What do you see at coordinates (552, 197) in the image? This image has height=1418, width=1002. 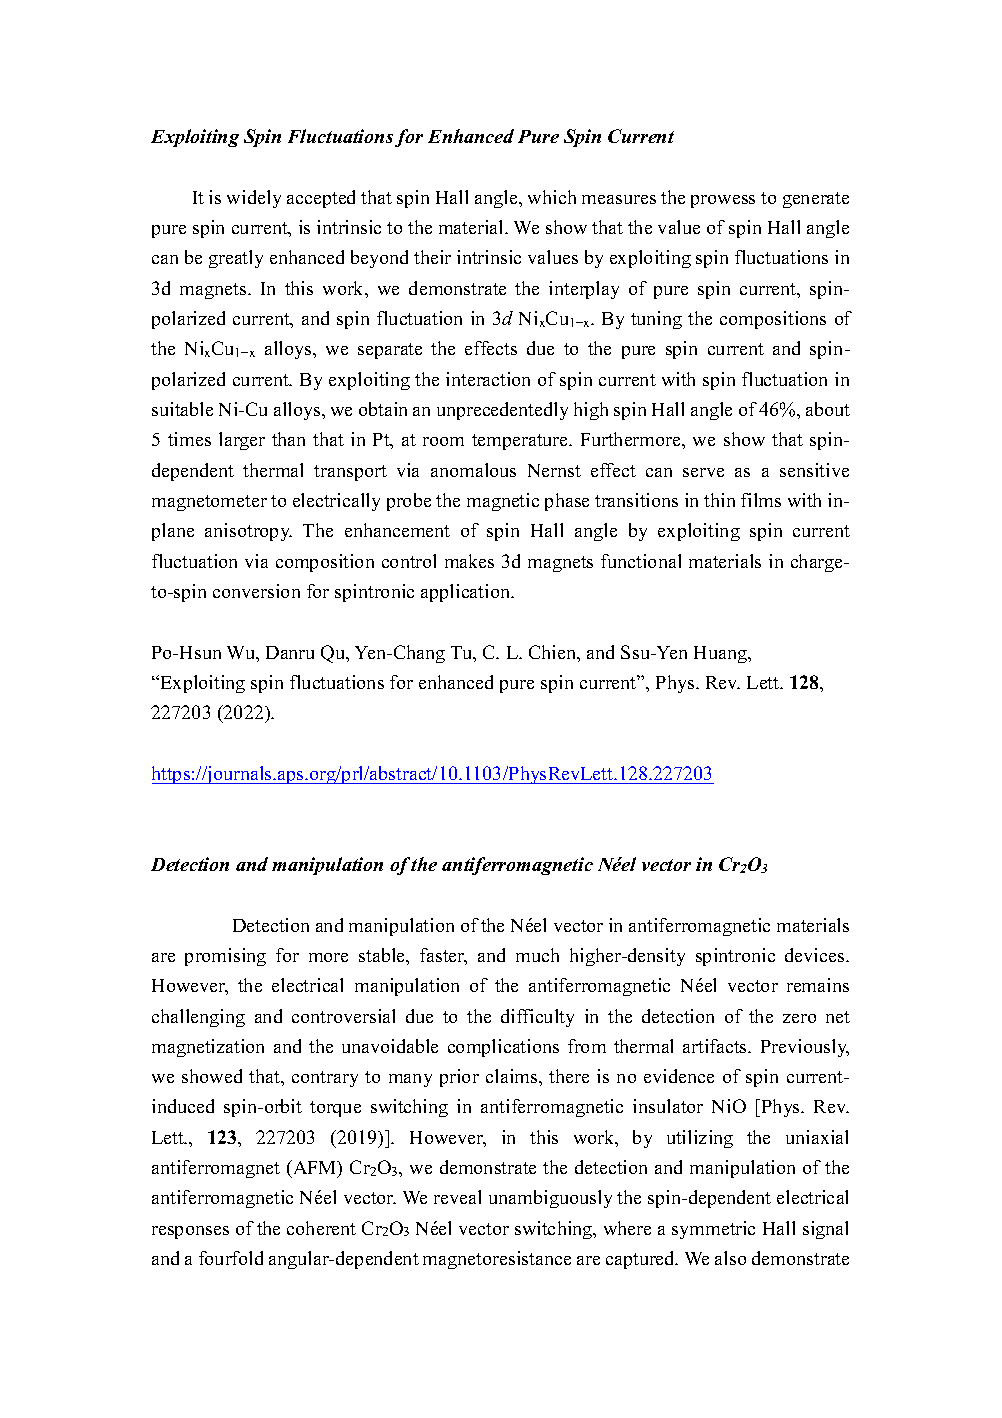 I see `which` at bounding box center [552, 197].
